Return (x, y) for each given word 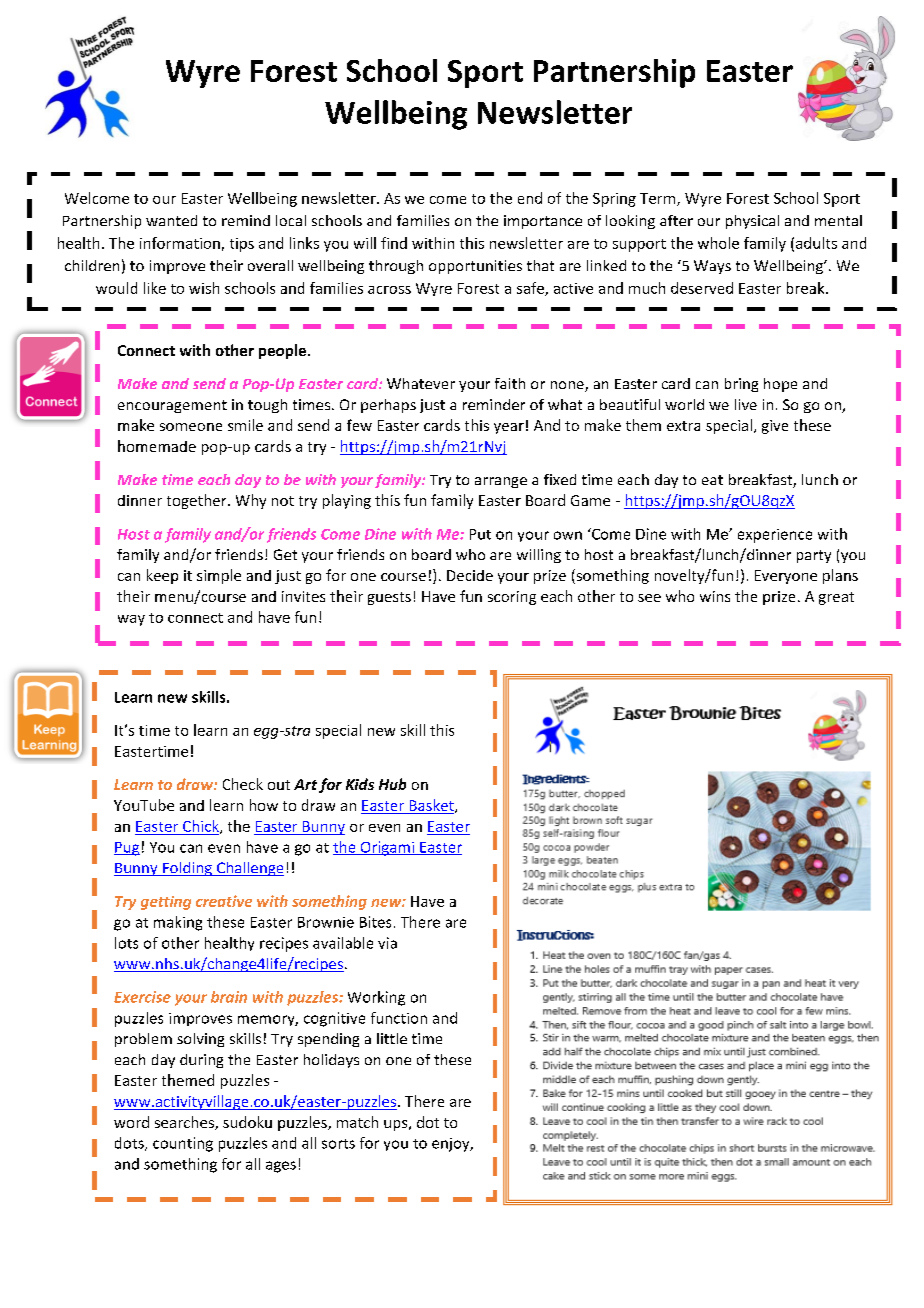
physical (752, 222)
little (392, 1038)
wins (715, 596)
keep (162, 576)
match (357, 1122)
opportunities (475, 267)
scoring (512, 598)
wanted (171, 220)
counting (183, 1144)
